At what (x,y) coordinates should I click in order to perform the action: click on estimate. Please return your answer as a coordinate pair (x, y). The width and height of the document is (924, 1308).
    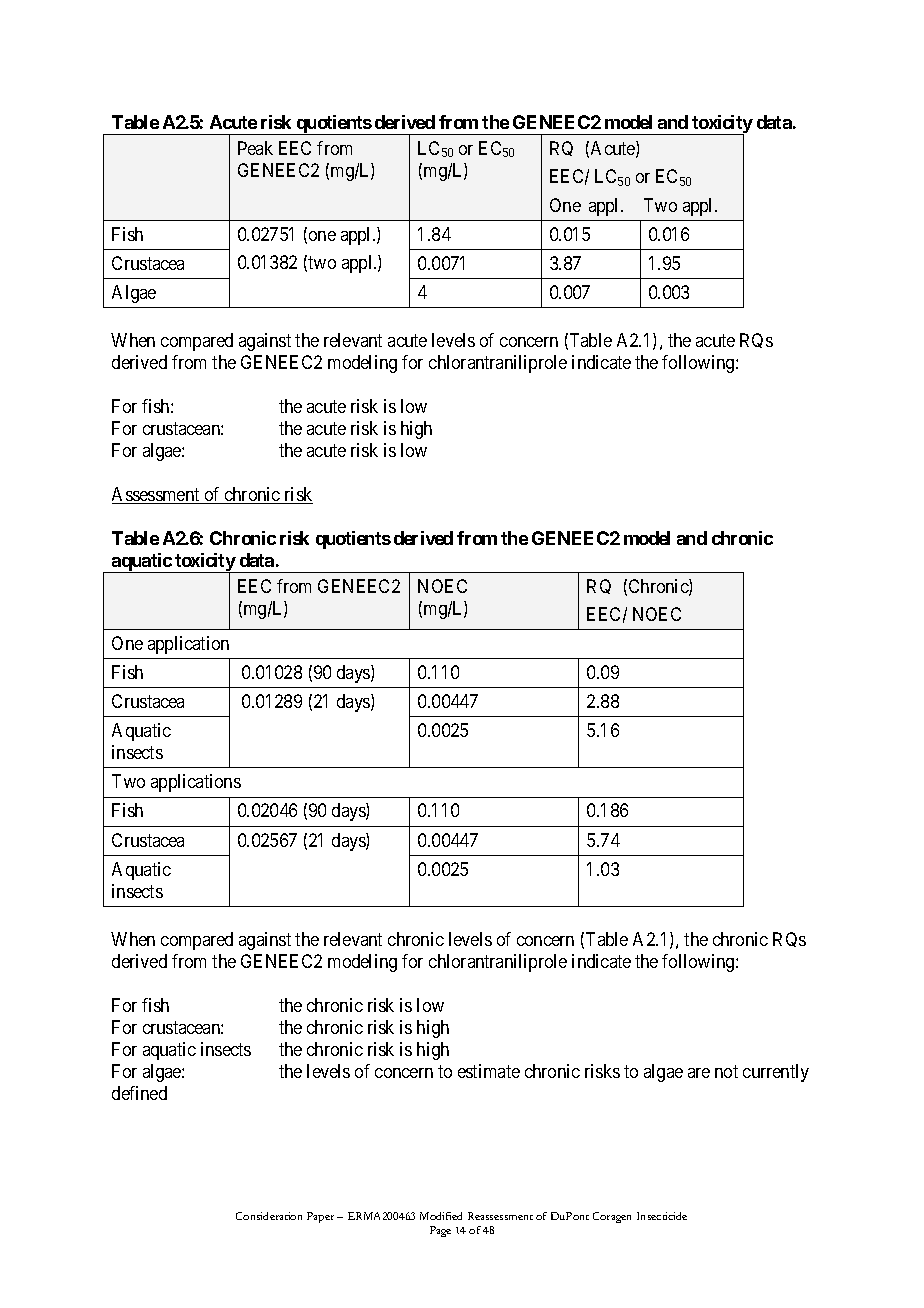
    Looking at the image, I should click on (489, 1071).
